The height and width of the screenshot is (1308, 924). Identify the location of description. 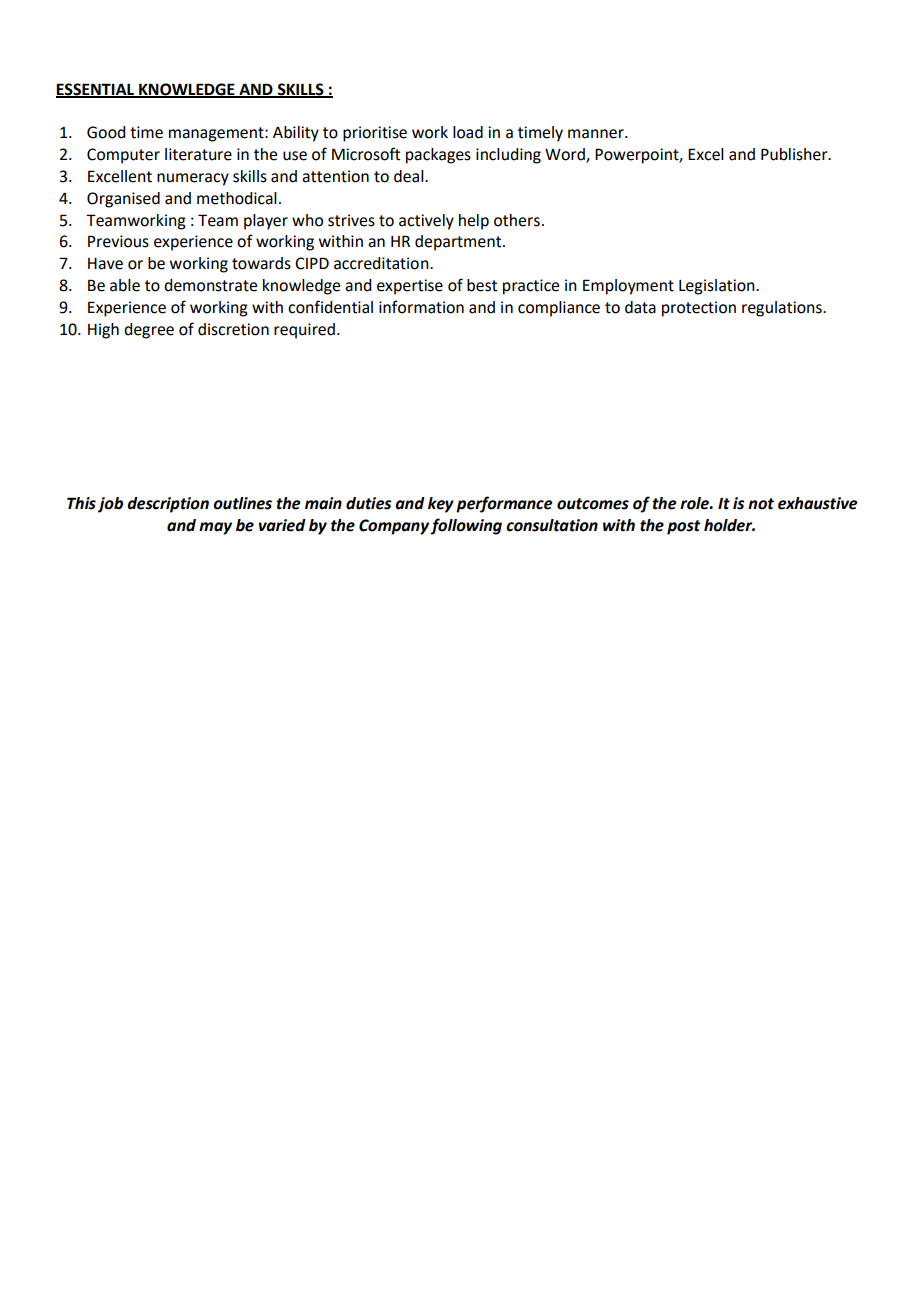
(168, 505).
